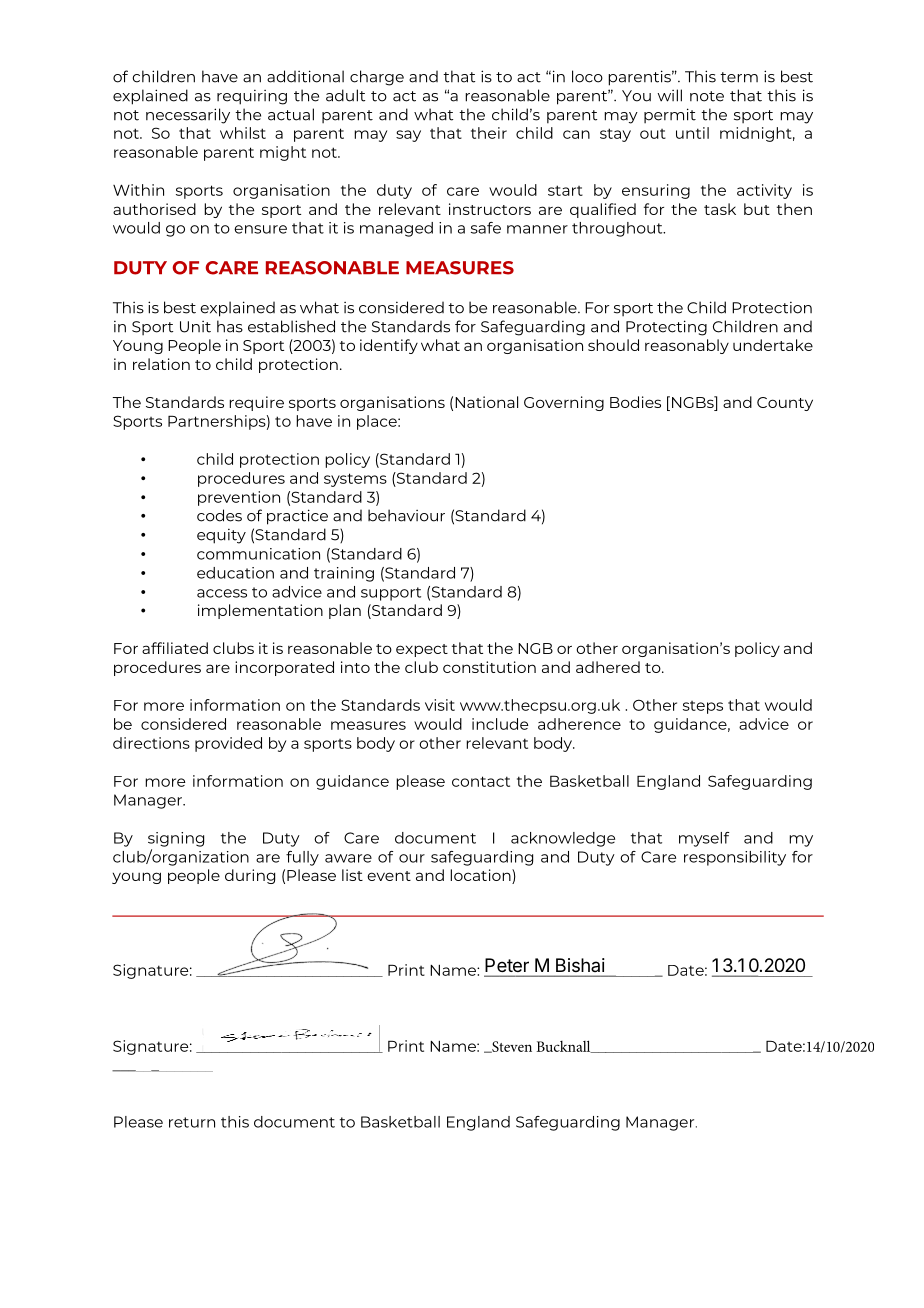 The image size is (924, 1308). What do you see at coordinates (228, 744) in the screenshot?
I see `provided` at bounding box center [228, 744].
